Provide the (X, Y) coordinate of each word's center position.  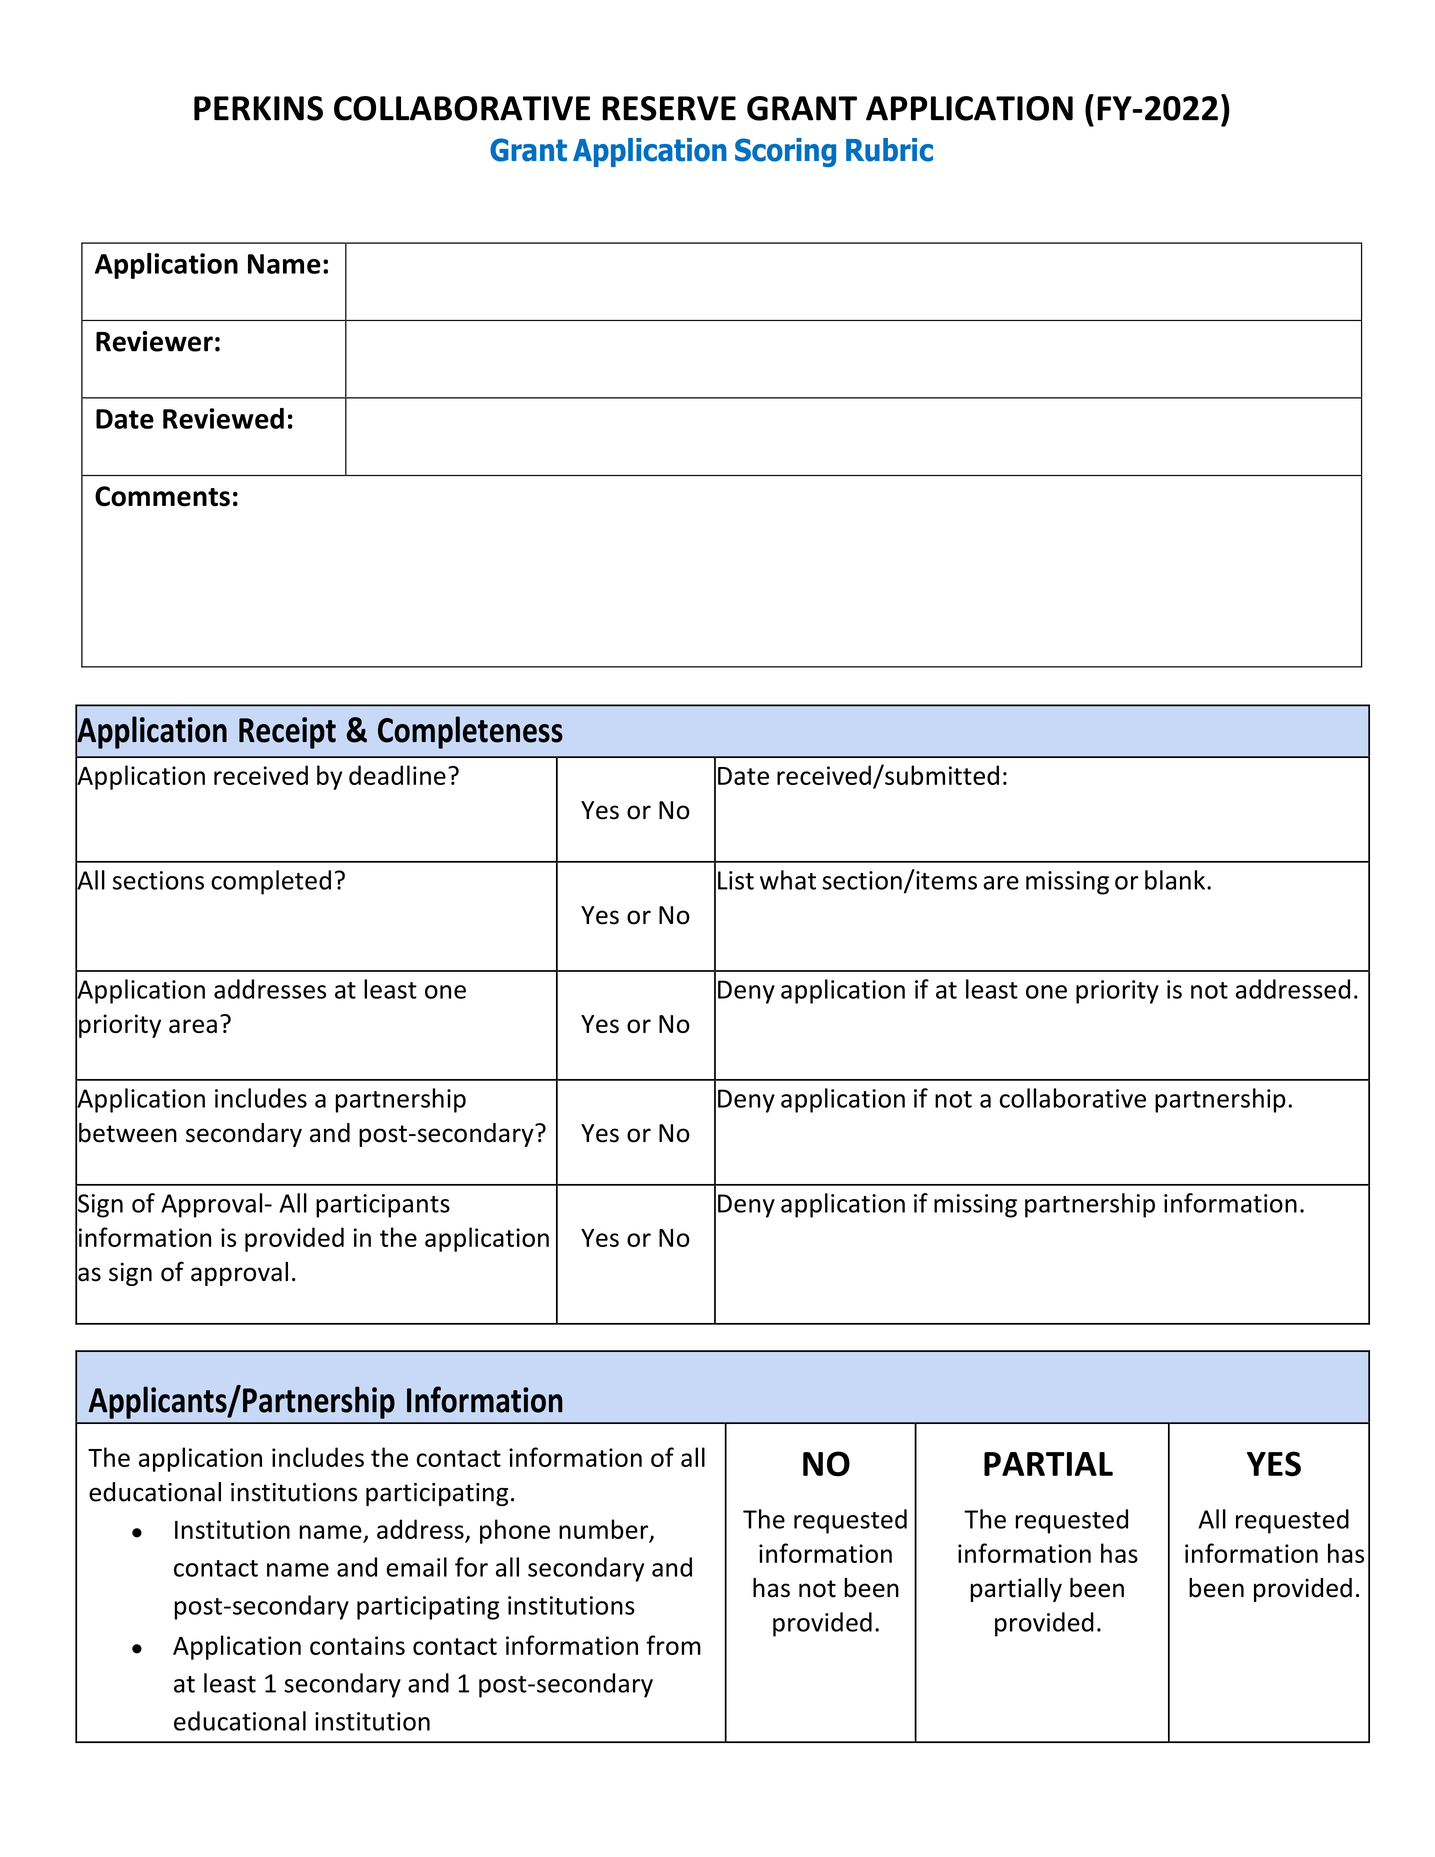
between (128, 1133)
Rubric (889, 150)
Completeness (470, 732)
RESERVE (669, 108)
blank (1175, 880)
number (605, 1530)
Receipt (287, 733)
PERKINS (258, 108)
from (673, 1645)
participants (383, 1206)
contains (357, 1645)
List (736, 880)
